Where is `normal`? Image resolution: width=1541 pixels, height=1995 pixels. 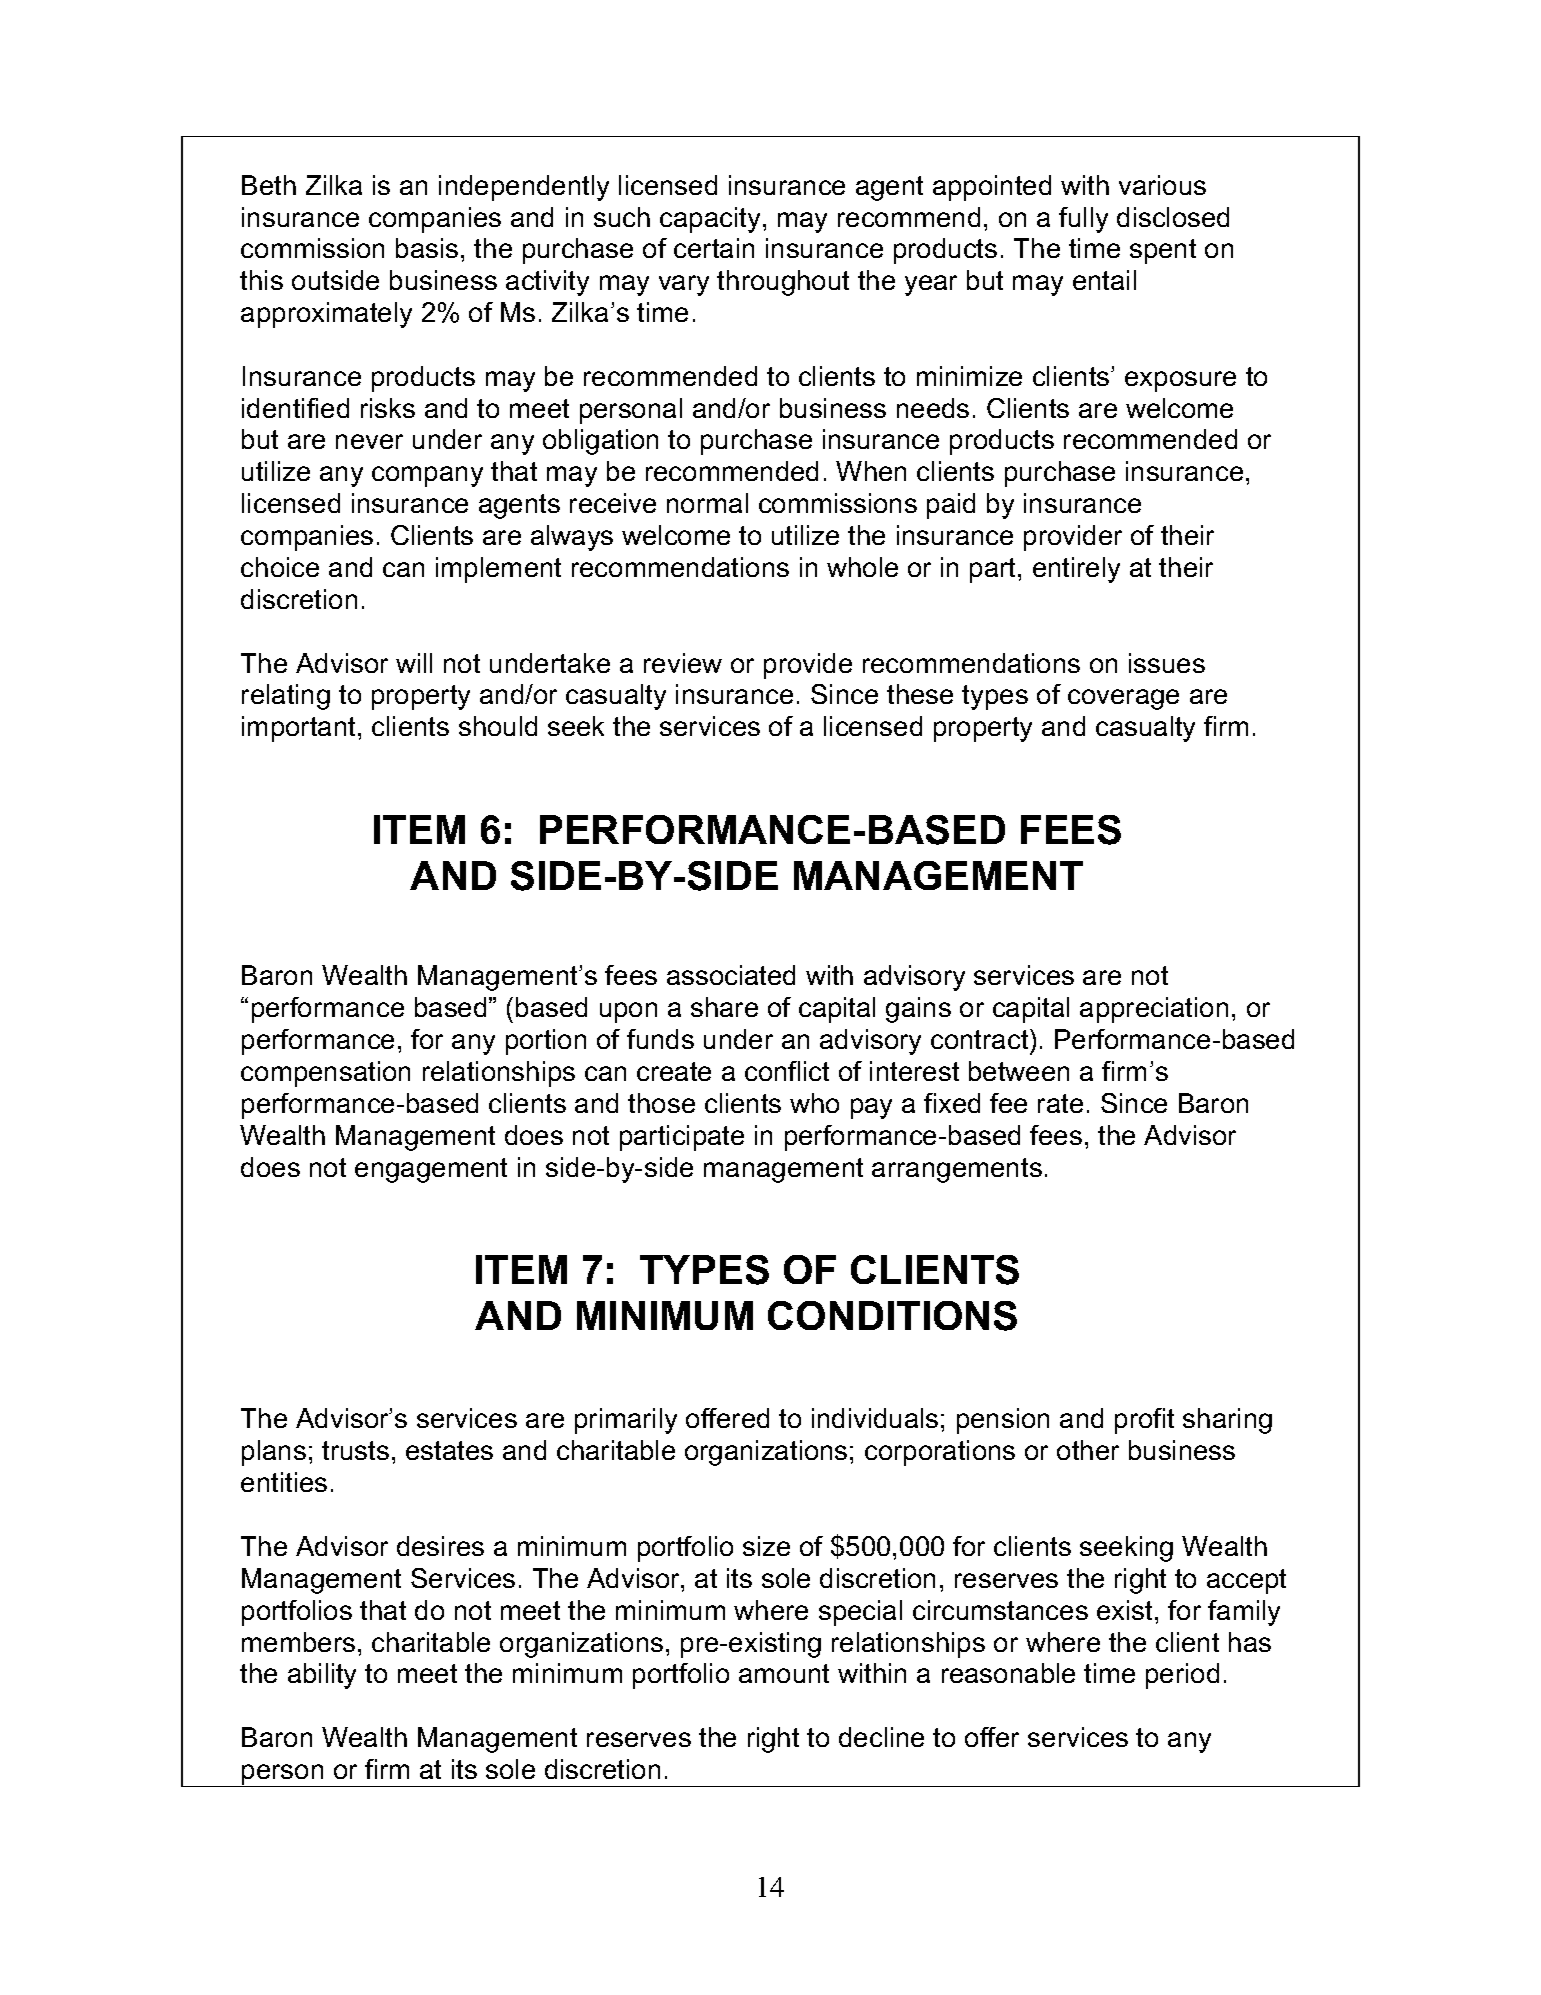
normal is located at coordinates (707, 503).
